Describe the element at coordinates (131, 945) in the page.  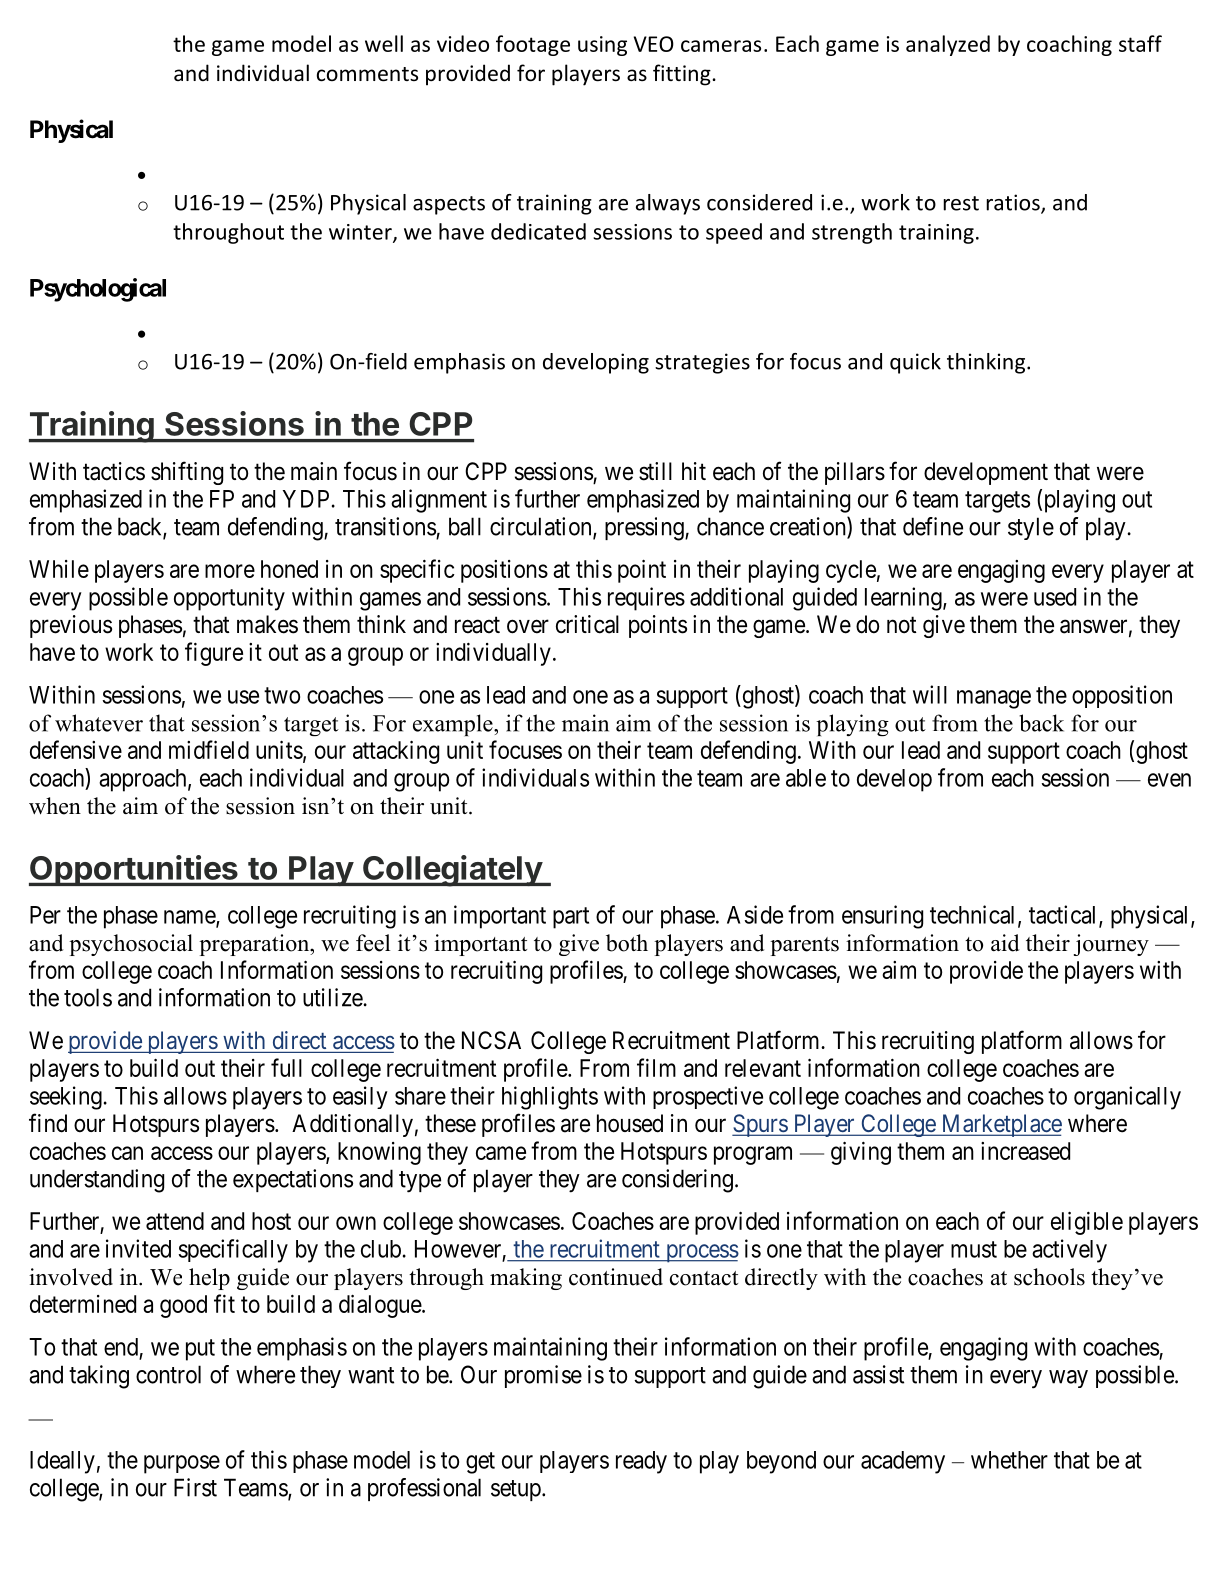
I see `psychosocial` at that location.
